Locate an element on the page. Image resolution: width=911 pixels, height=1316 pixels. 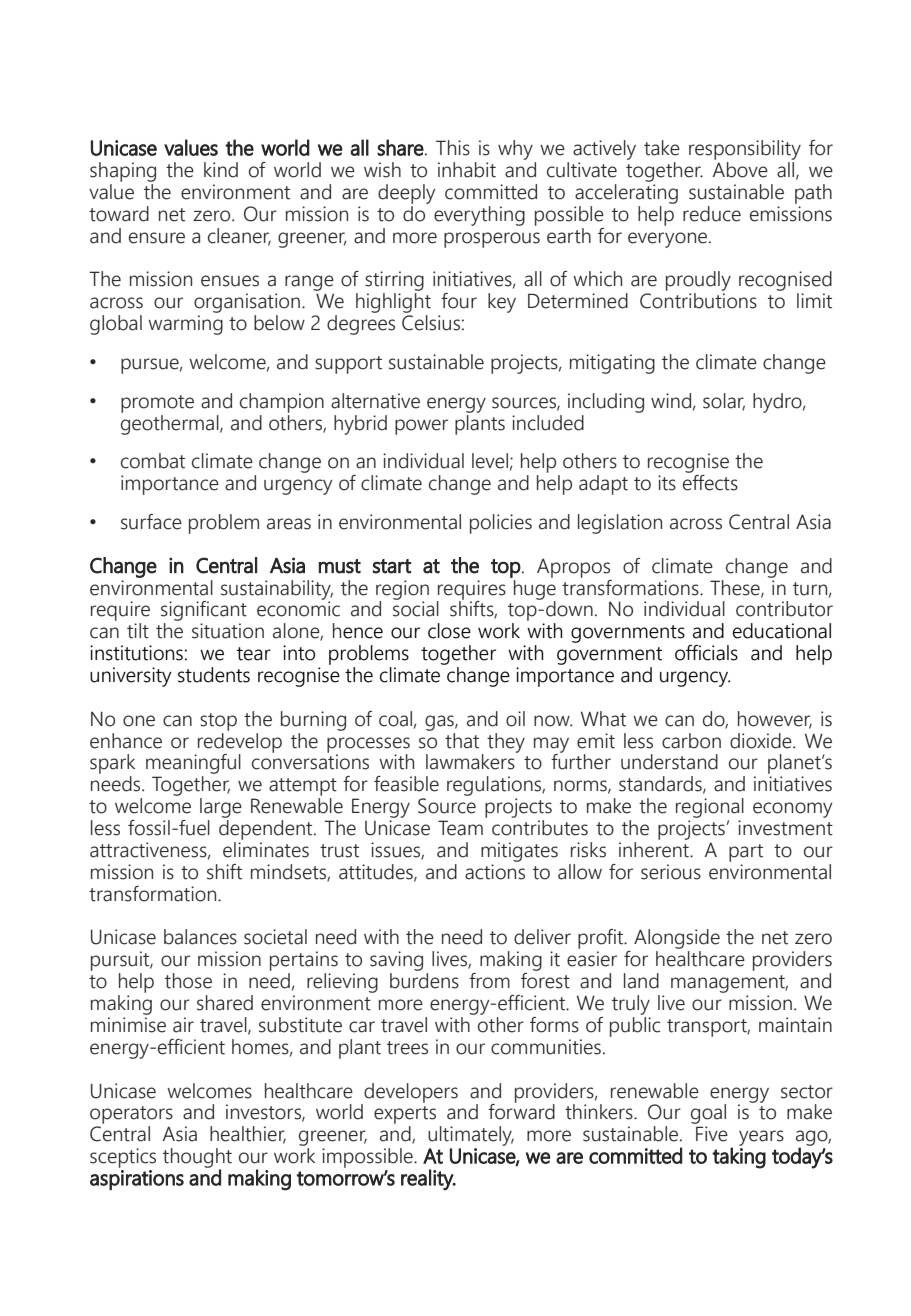
Above is located at coordinates (740, 170).
